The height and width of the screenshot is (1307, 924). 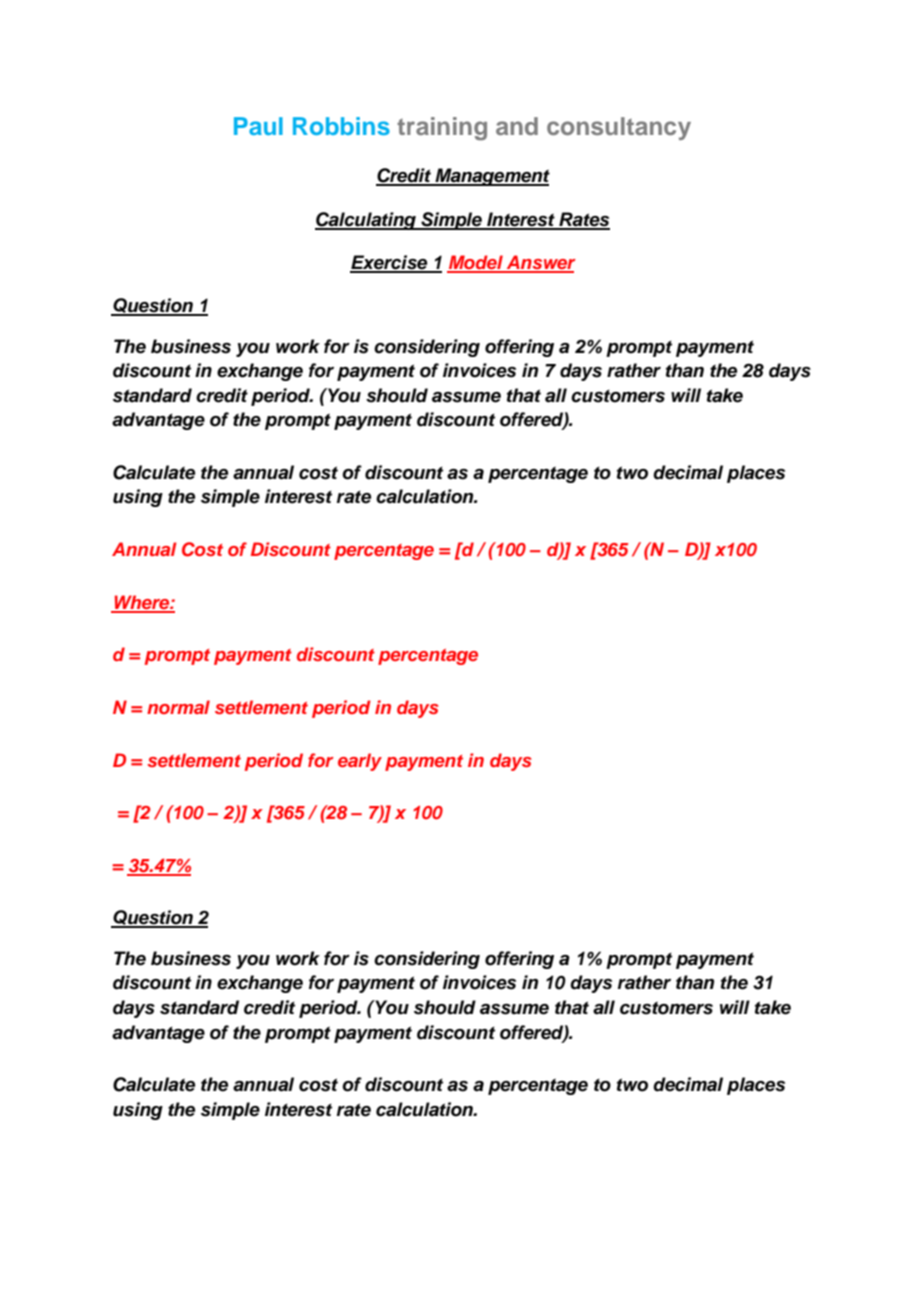 What do you see at coordinates (258, 126) in the screenshot?
I see `Paul` at bounding box center [258, 126].
